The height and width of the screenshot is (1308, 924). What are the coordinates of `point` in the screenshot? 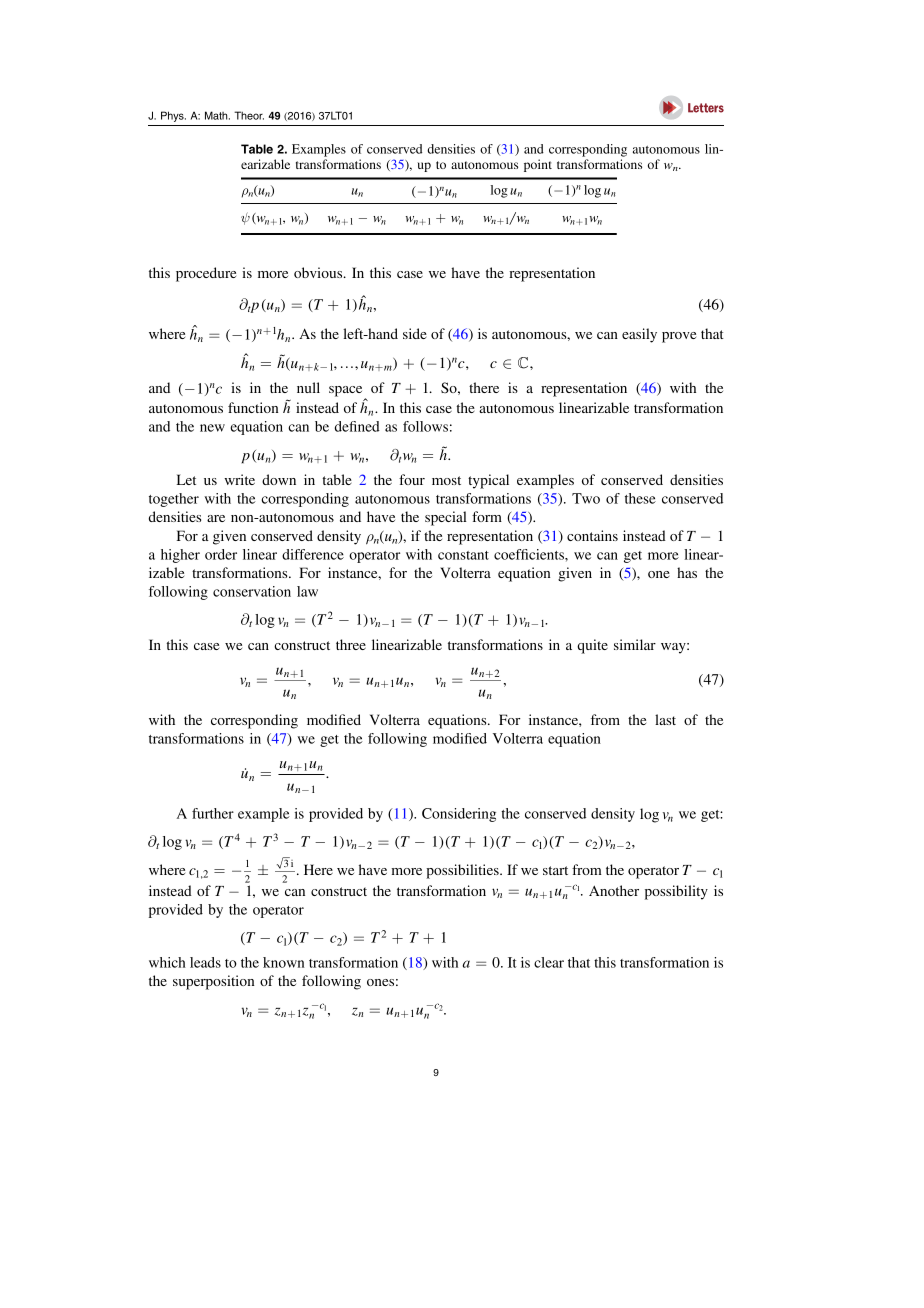 It's located at (538, 165).
